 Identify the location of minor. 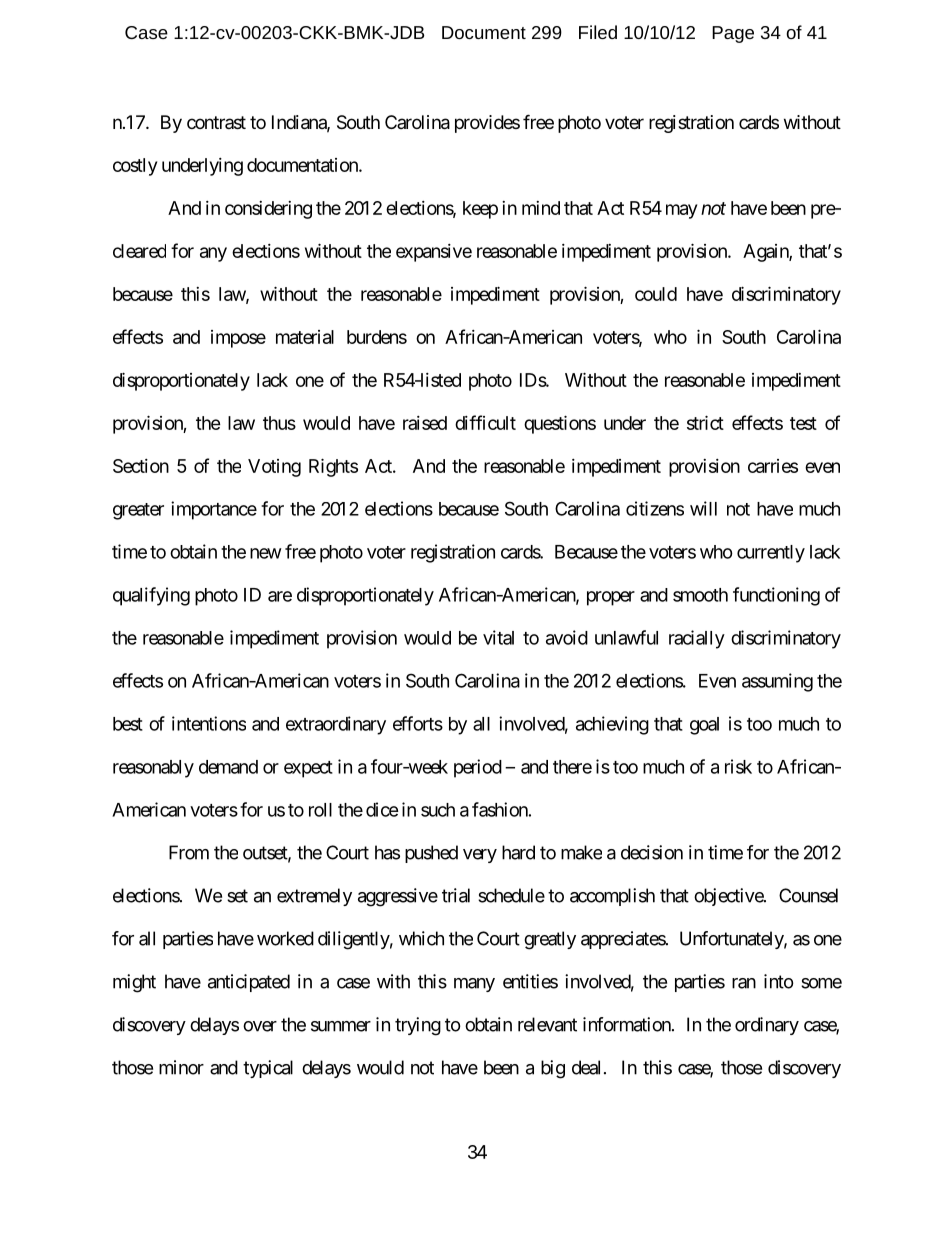
(181, 1067).
